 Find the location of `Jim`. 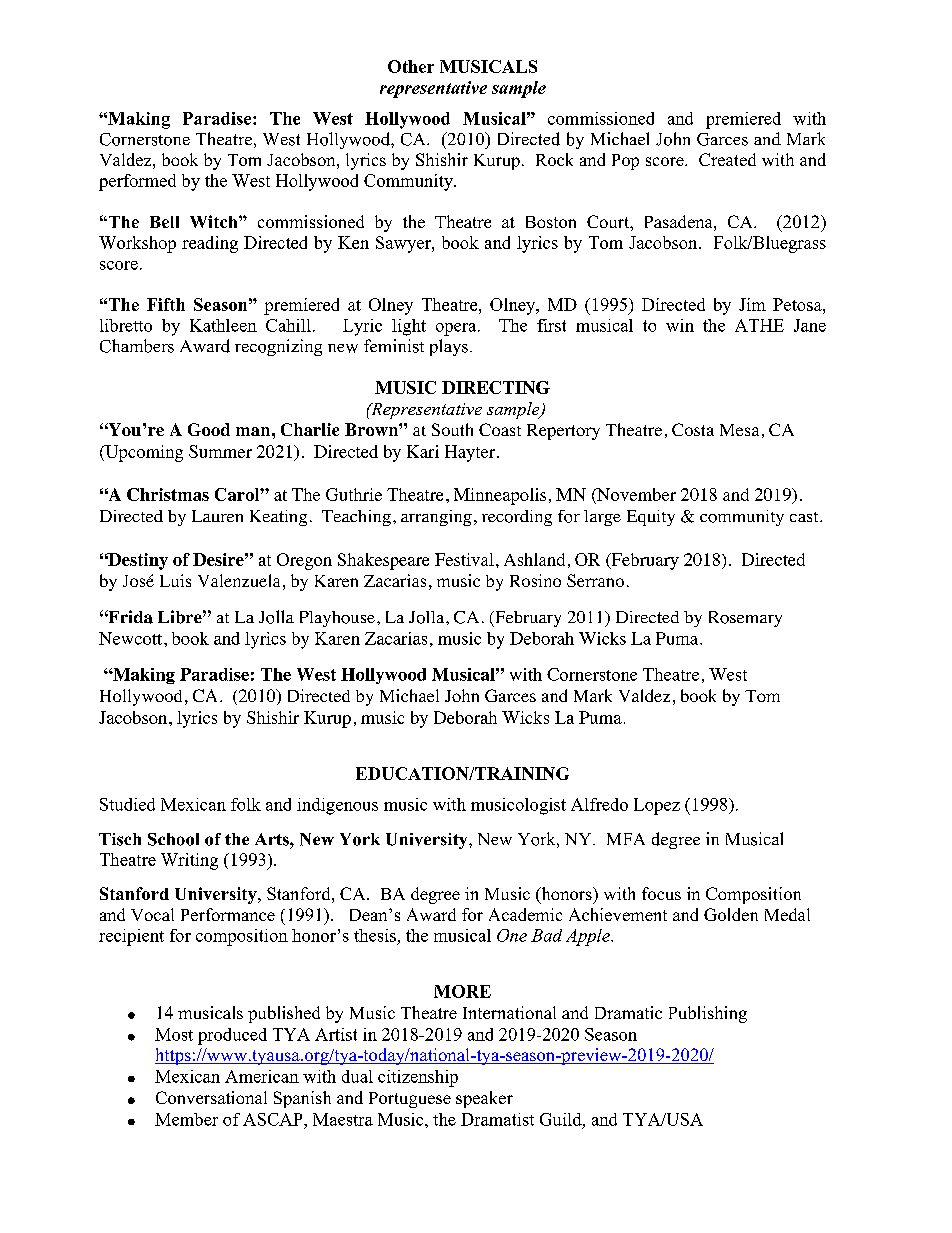

Jim is located at coordinates (752, 304).
